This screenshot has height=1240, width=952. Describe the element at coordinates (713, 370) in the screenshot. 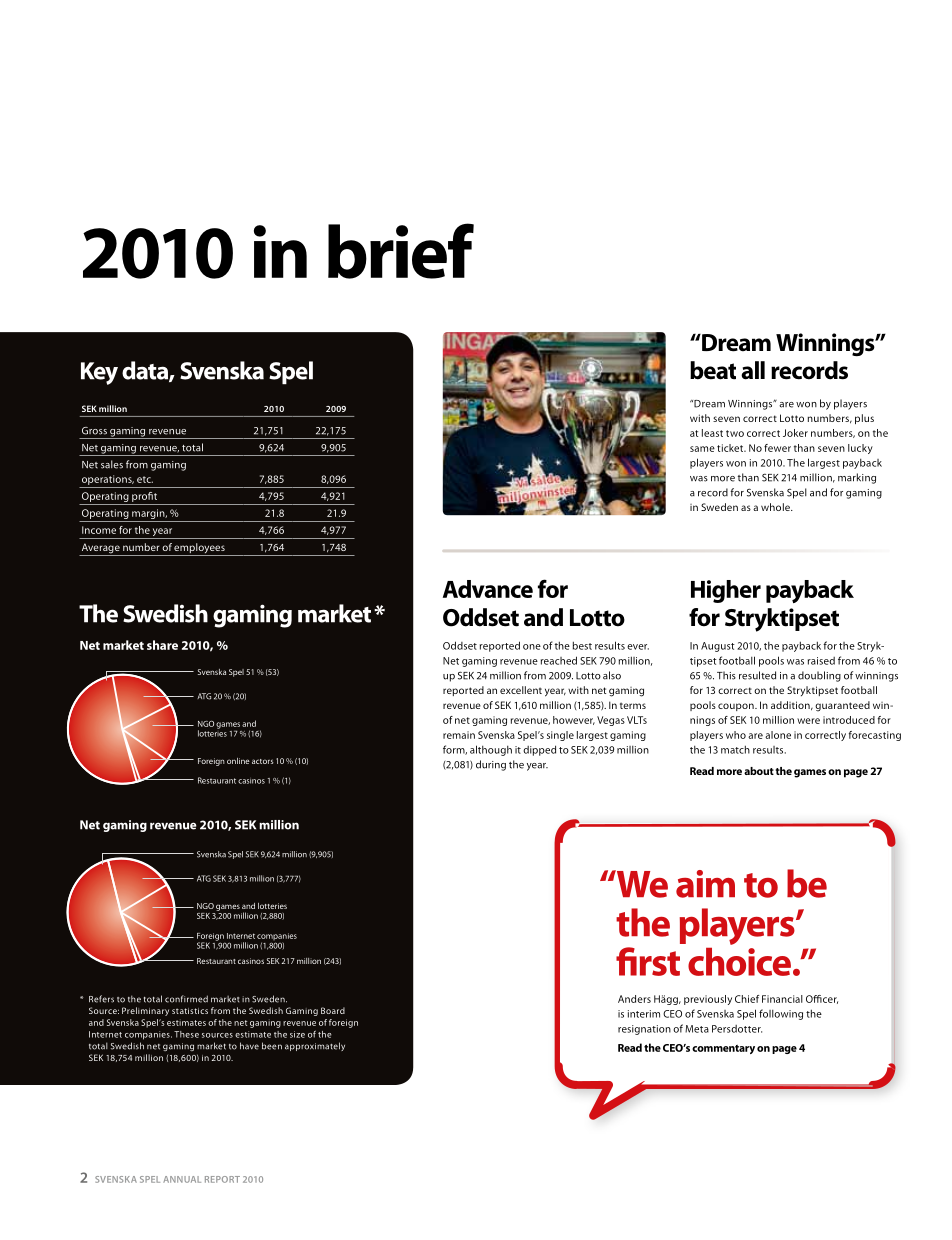

I see `beat` at that location.
